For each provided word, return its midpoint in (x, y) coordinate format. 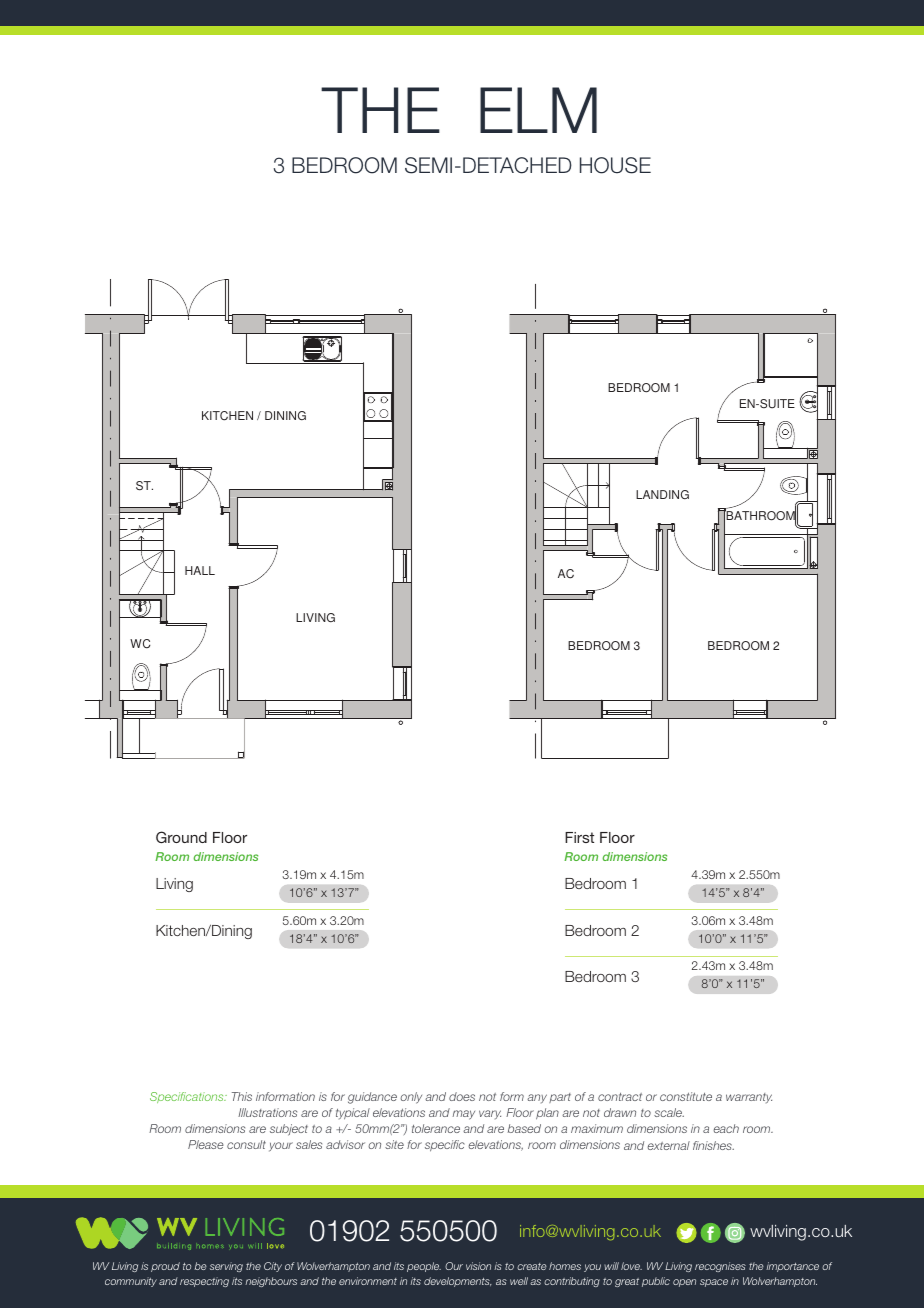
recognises (720, 1267)
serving (226, 1267)
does (462, 1096)
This (242, 1096)
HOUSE (615, 165)
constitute (686, 1096)
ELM (538, 110)
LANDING (662, 494)
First (579, 837)
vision (478, 1266)
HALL (200, 570)
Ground (181, 837)
